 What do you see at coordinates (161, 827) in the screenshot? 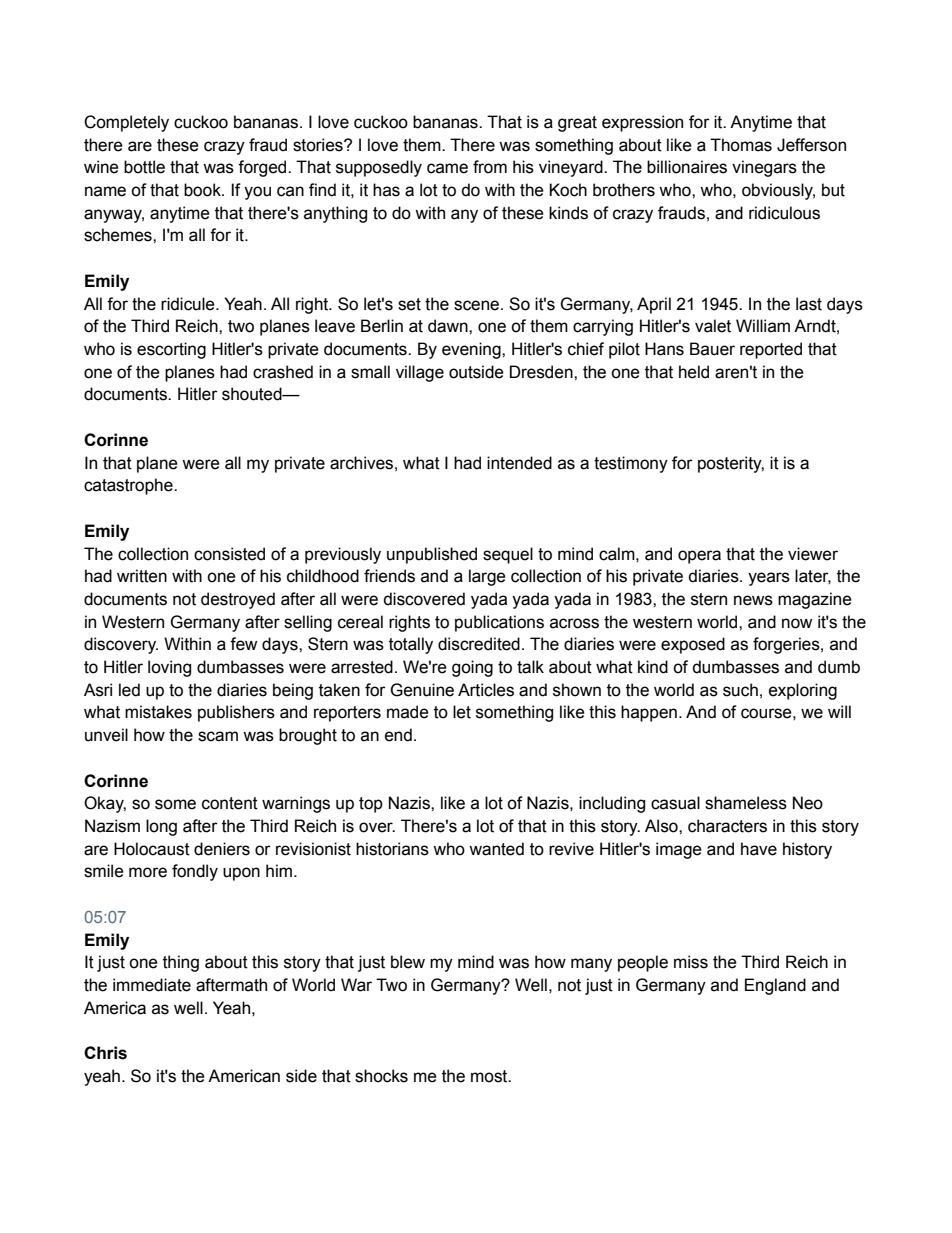
I see `long` at bounding box center [161, 827].
